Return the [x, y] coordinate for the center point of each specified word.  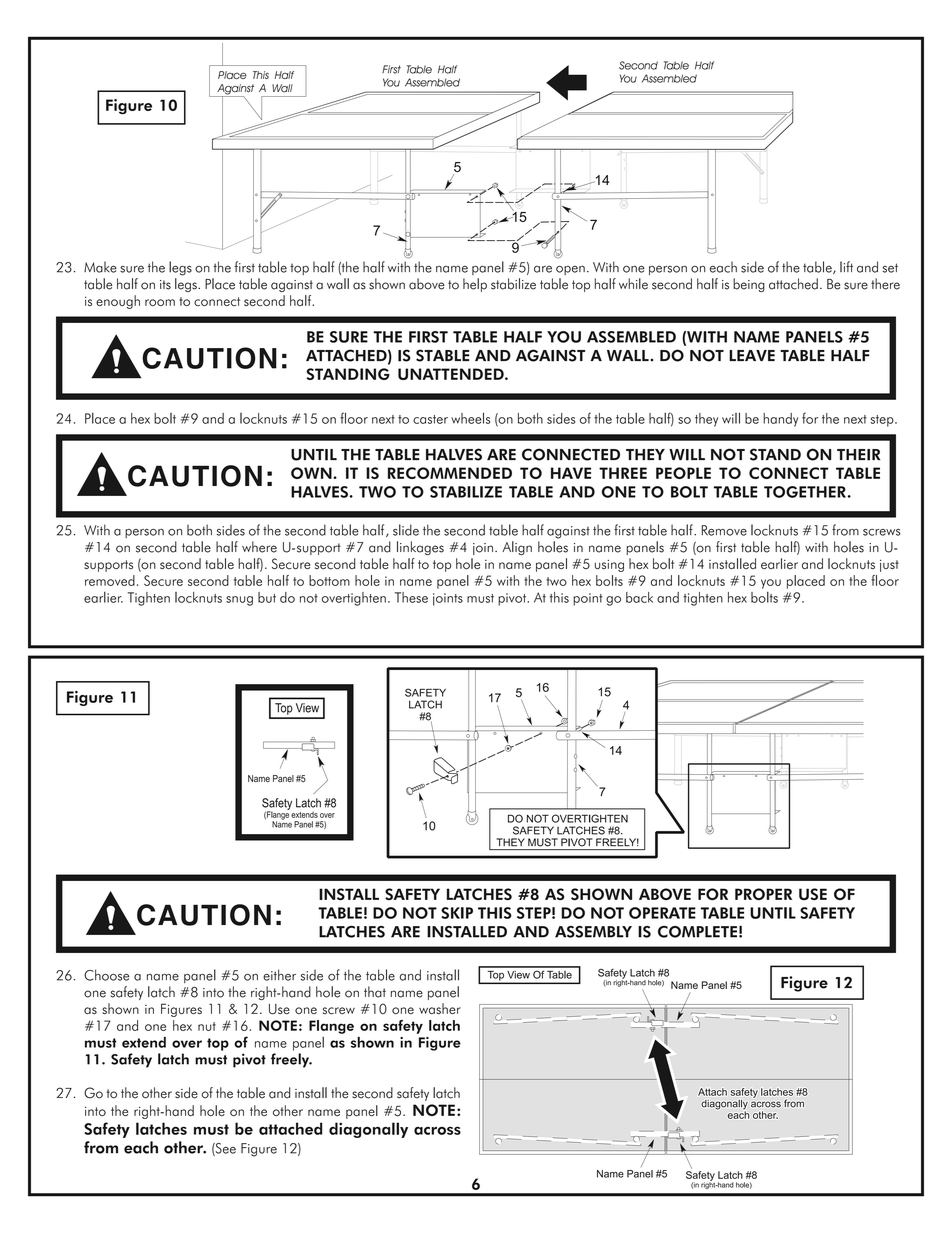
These [411, 597]
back [639, 597]
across [437, 1130]
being [749, 285]
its [165, 285]
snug [239, 601]
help [475, 285]
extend [144, 1042]
